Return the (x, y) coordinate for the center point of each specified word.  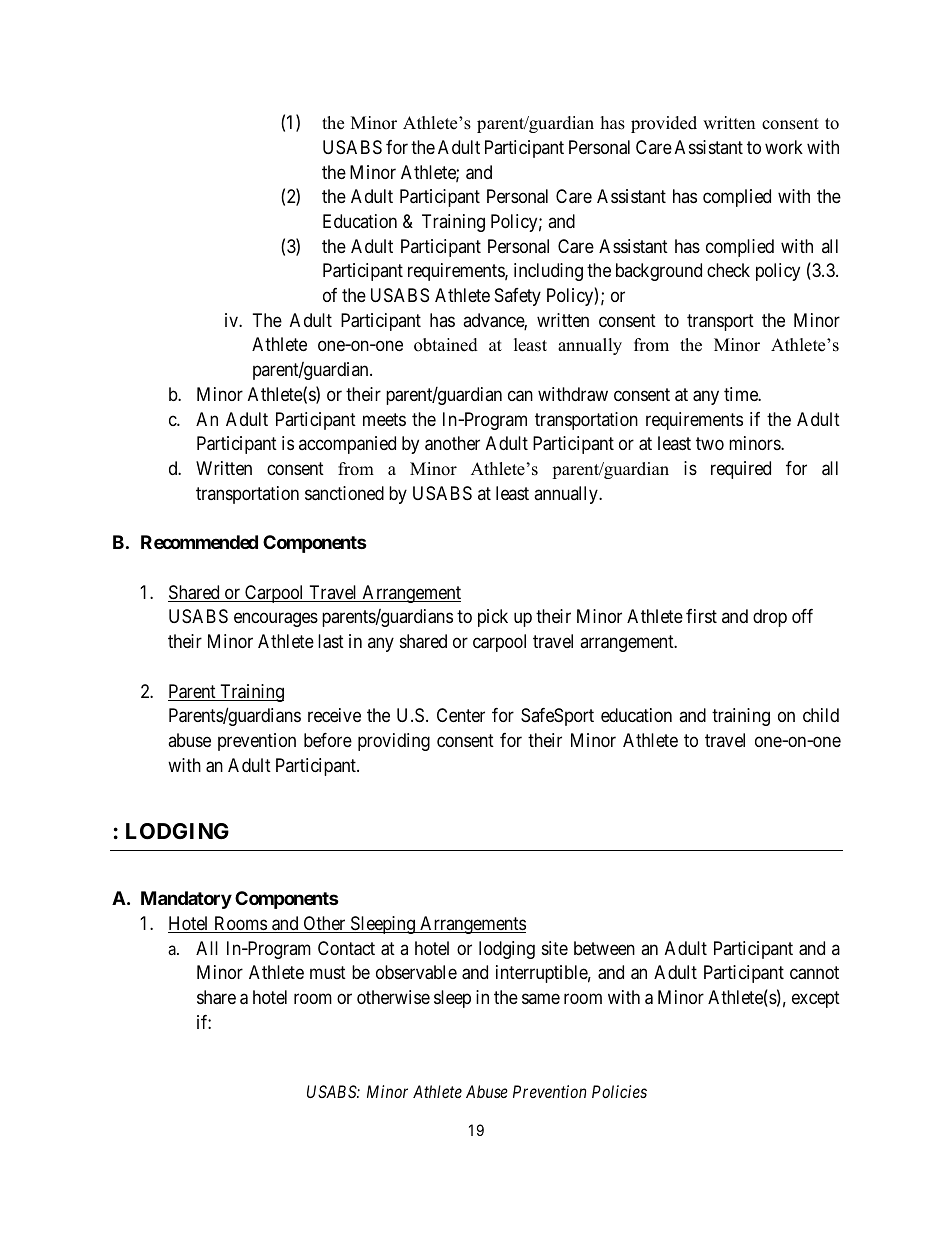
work (784, 147)
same (541, 998)
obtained (446, 345)
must (328, 973)
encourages (276, 620)
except (816, 999)
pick (493, 618)
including (548, 272)
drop (770, 618)
